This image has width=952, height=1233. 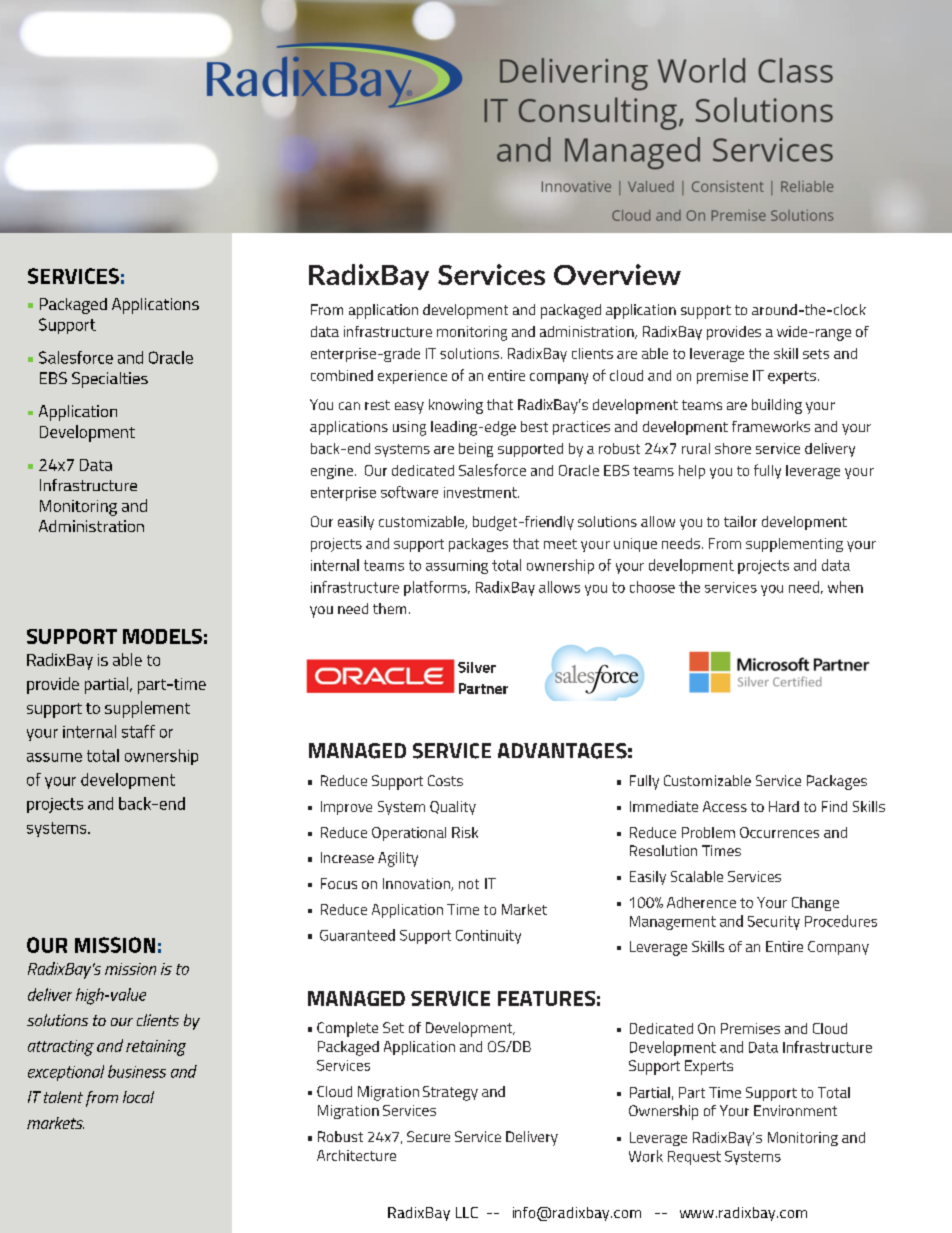 What do you see at coordinates (162, 636) in the image?
I see `MODELS` at bounding box center [162, 636].
